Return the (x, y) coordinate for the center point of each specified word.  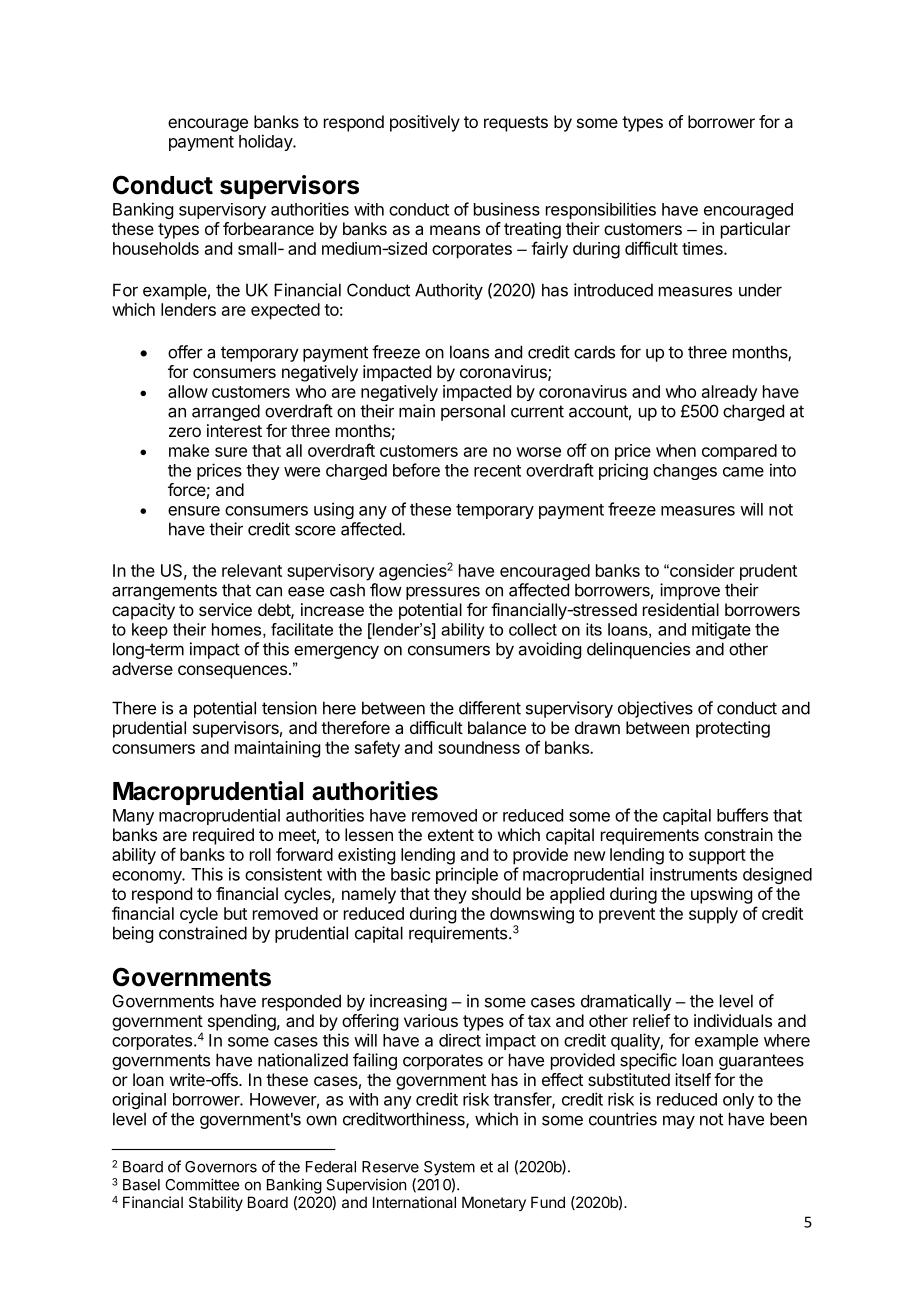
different (490, 708)
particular (755, 230)
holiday (266, 142)
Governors (221, 1167)
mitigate (721, 630)
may (679, 1122)
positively (425, 123)
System (449, 1168)
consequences (234, 672)
